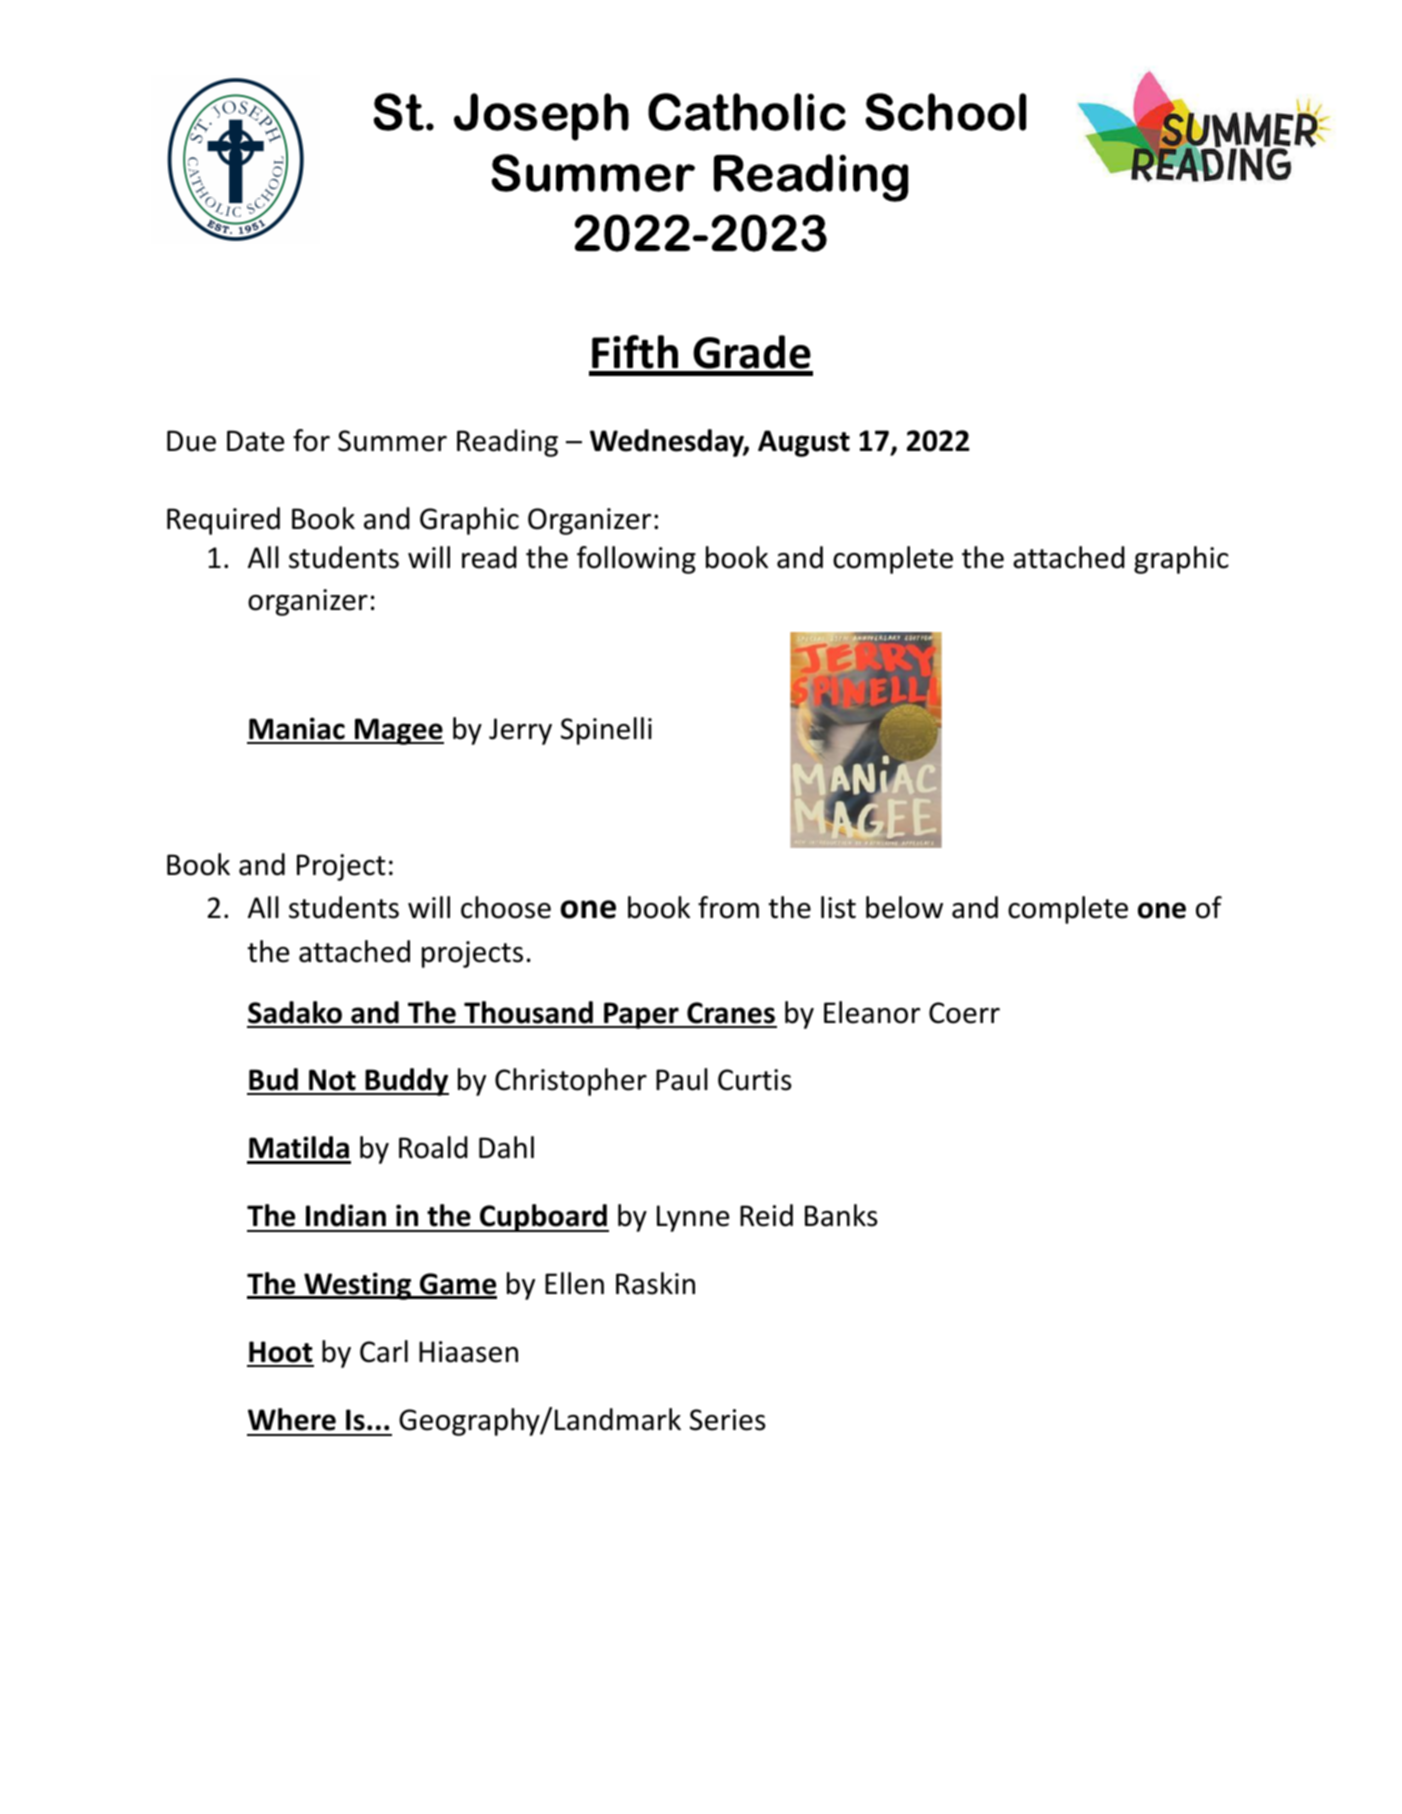  What do you see at coordinates (747, 112) in the page?
I see `Catholic` at bounding box center [747, 112].
